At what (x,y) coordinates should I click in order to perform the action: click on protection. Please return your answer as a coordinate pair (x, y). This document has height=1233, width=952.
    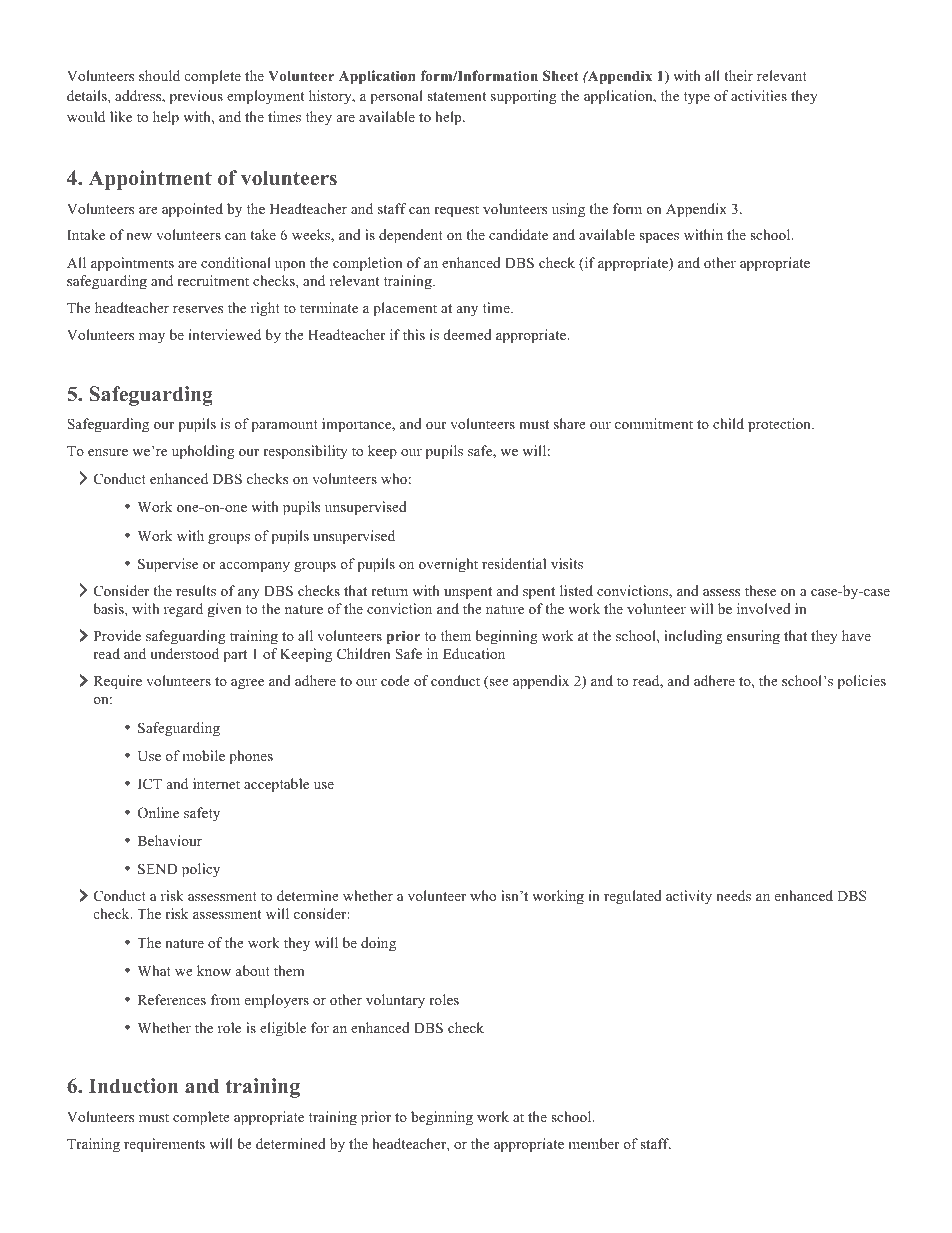
    Looking at the image, I should click on (780, 425).
